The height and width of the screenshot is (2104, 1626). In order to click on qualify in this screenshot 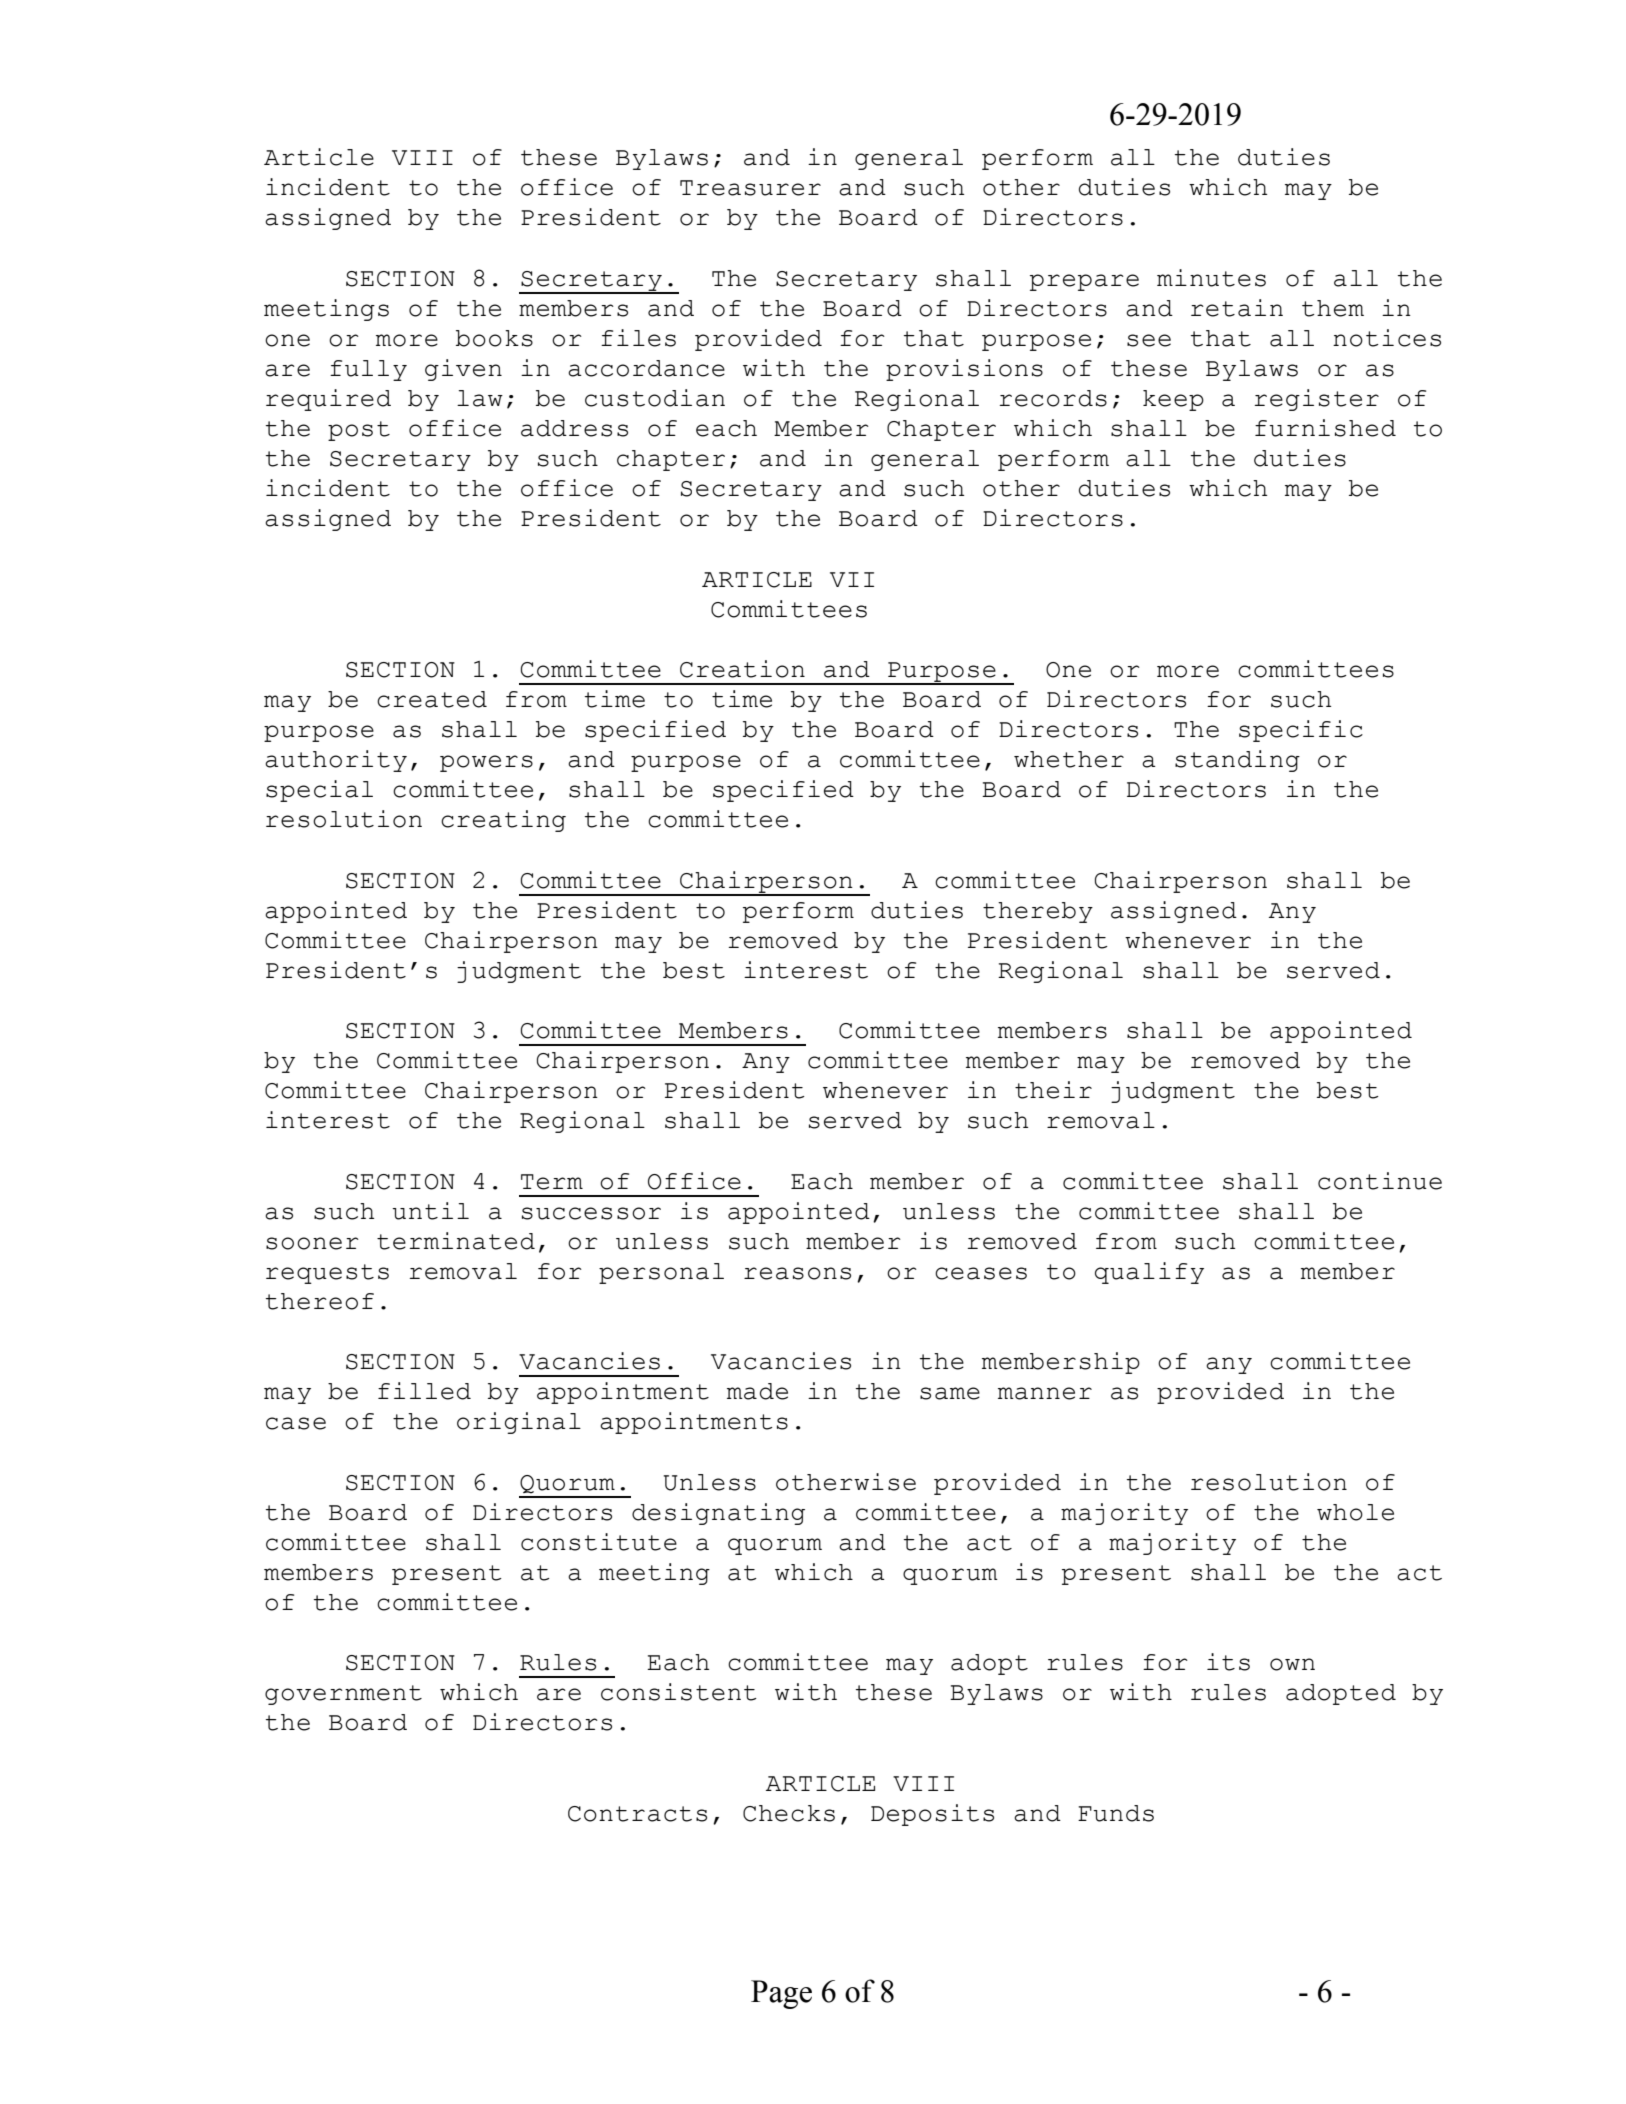, I will do `click(1149, 1273)`.
